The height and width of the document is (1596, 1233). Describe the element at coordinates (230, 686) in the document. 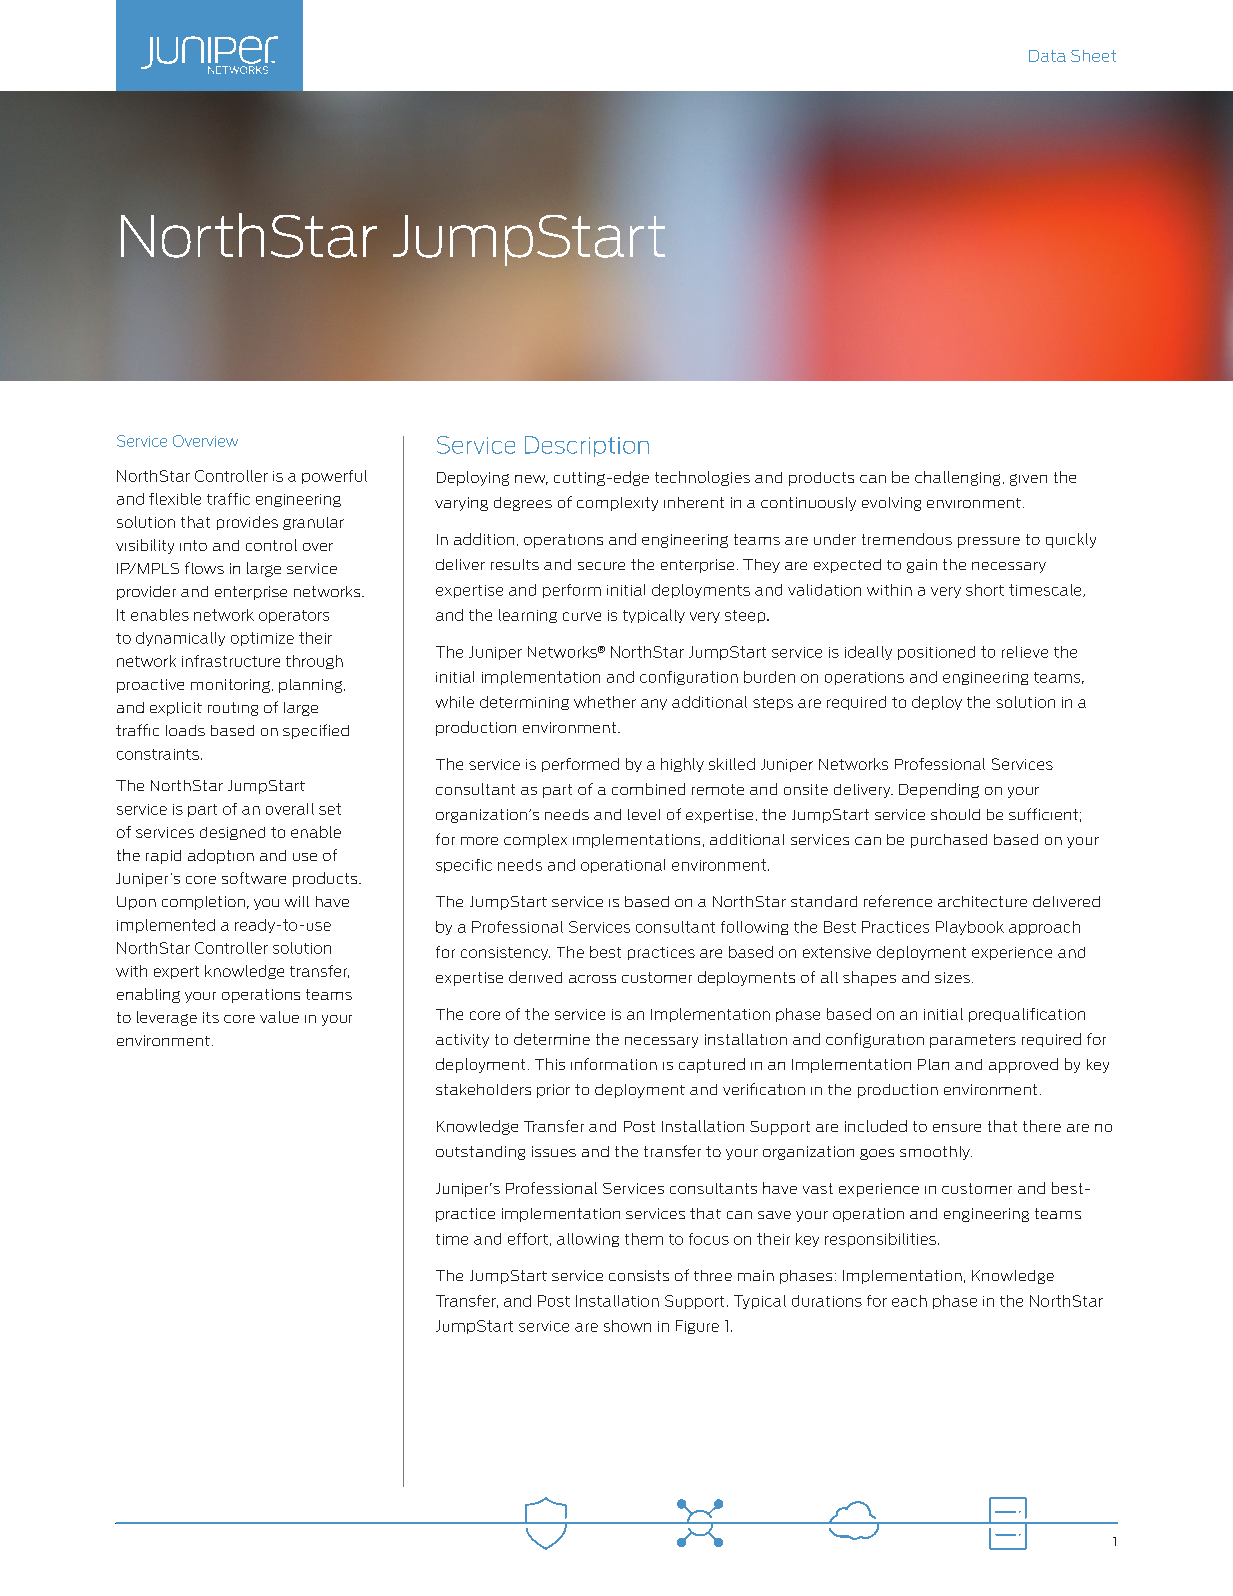

I see `monitoring` at that location.
